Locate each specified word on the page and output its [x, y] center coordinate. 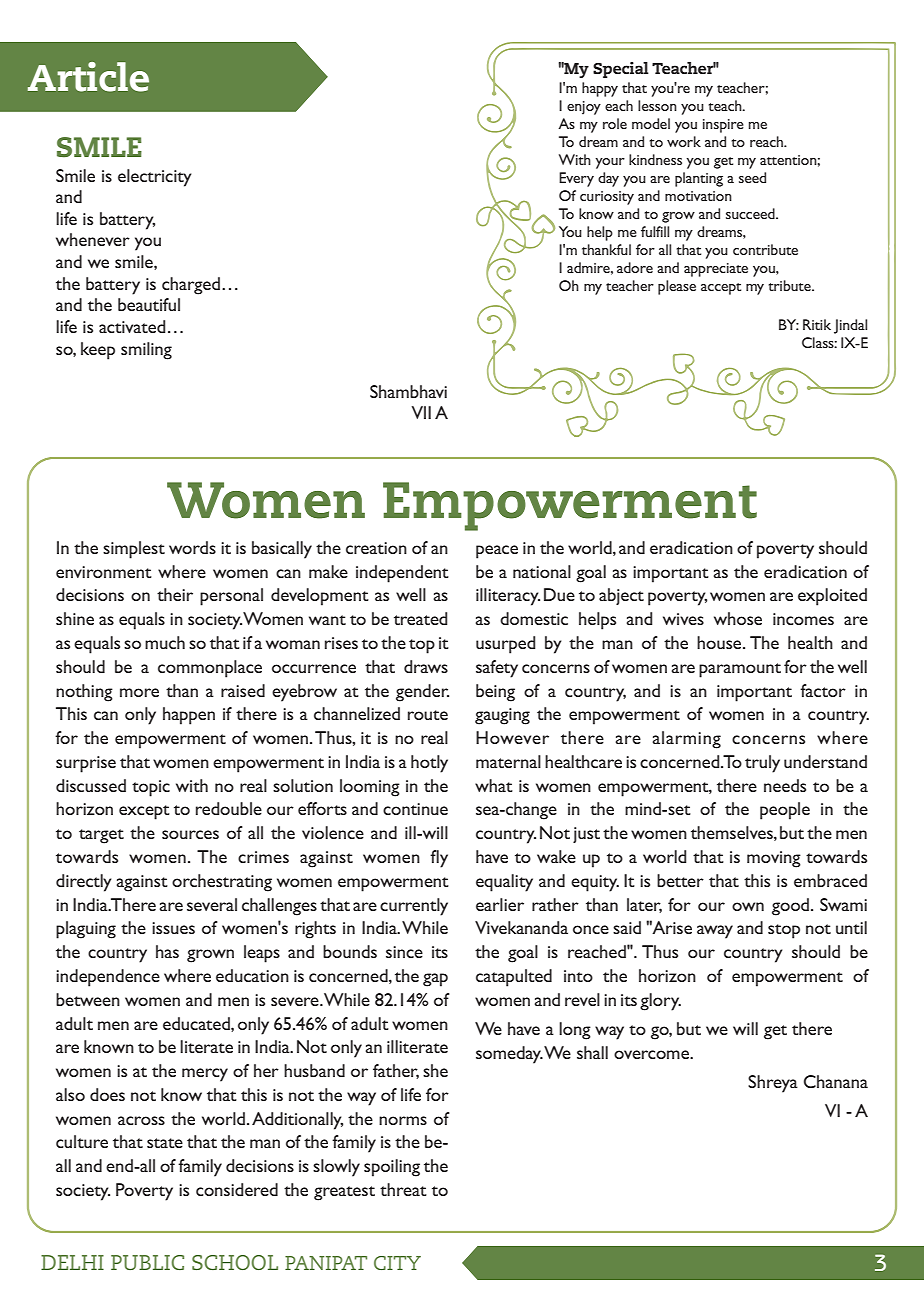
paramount [740, 670]
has [167, 951]
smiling [146, 351]
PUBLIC [147, 1262]
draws [426, 666]
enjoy [584, 108]
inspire [723, 126]
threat [403, 1189]
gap [435, 980]
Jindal [850, 326]
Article [88, 77]
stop [784, 931]
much [165, 642]
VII [421, 412]
